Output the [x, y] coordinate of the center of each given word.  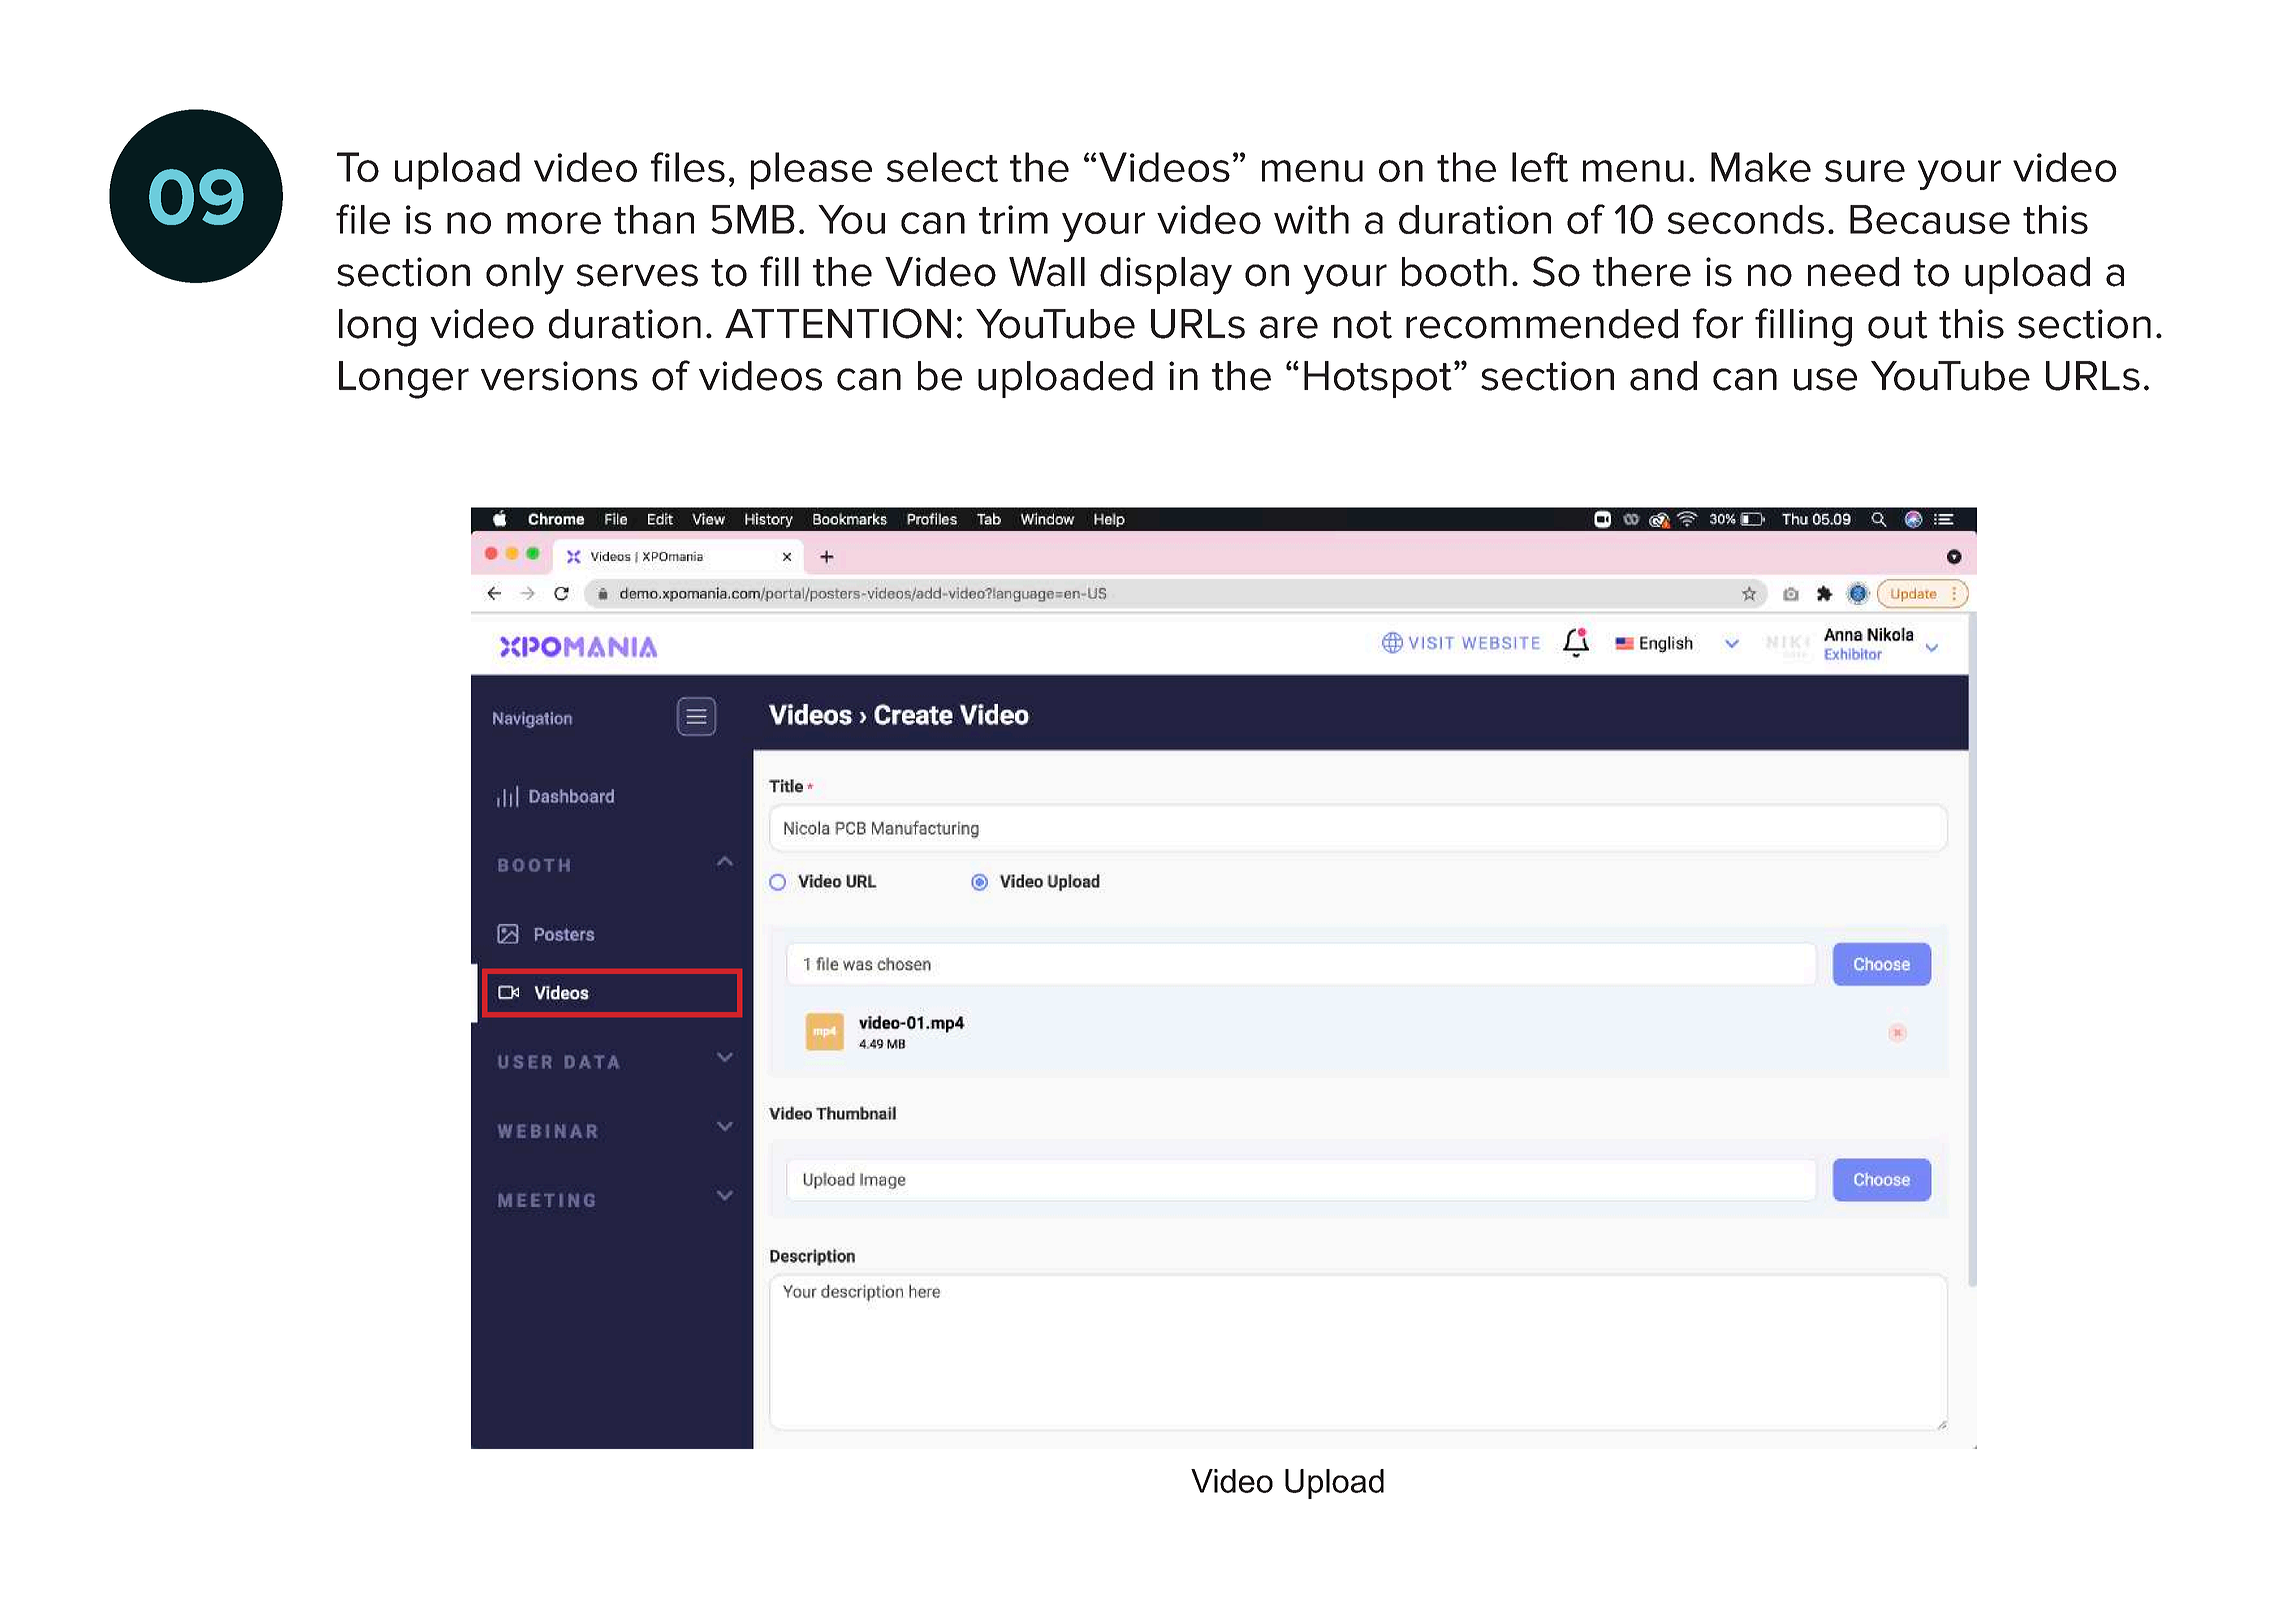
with [1311, 219]
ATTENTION [838, 323]
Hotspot [1378, 379]
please [811, 171]
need [1853, 272]
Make [1761, 167]
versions [559, 376]
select [942, 167]
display [1166, 276]
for [1718, 323]
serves [637, 275]
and [1663, 376]
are [1289, 327]
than [654, 219]
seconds [1746, 219]
